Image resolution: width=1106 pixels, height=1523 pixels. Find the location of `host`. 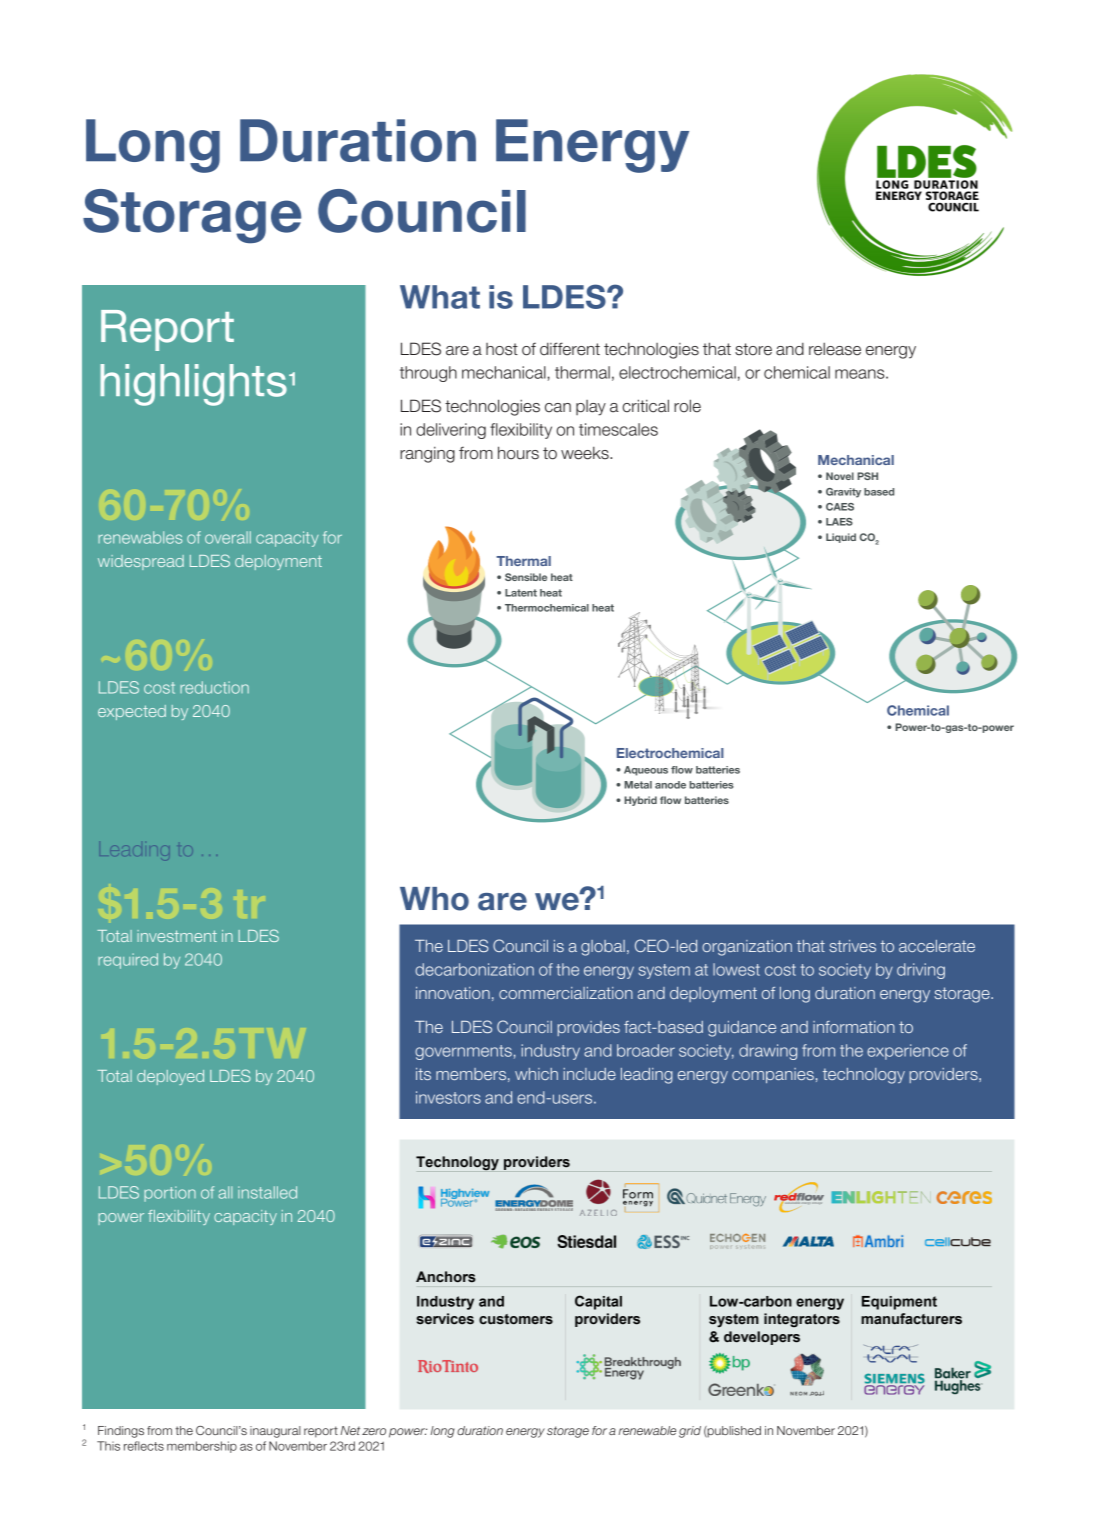

host is located at coordinates (502, 349).
